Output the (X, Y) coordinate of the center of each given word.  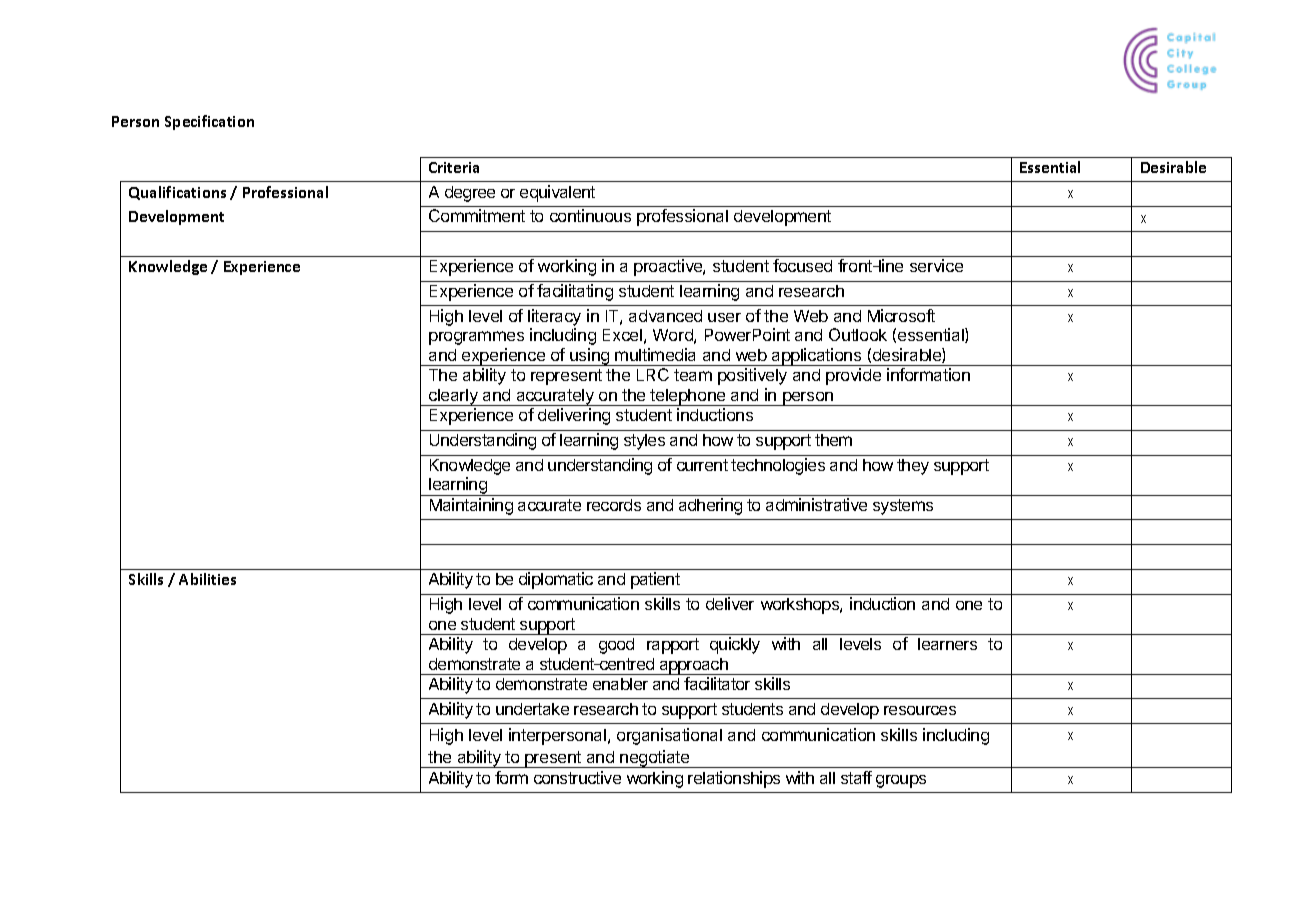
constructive (577, 777)
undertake (532, 709)
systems (903, 507)
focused (802, 265)
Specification (209, 122)
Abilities (207, 579)
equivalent (557, 193)
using (590, 357)
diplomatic (556, 580)
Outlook (858, 334)
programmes (476, 338)
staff (856, 777)
